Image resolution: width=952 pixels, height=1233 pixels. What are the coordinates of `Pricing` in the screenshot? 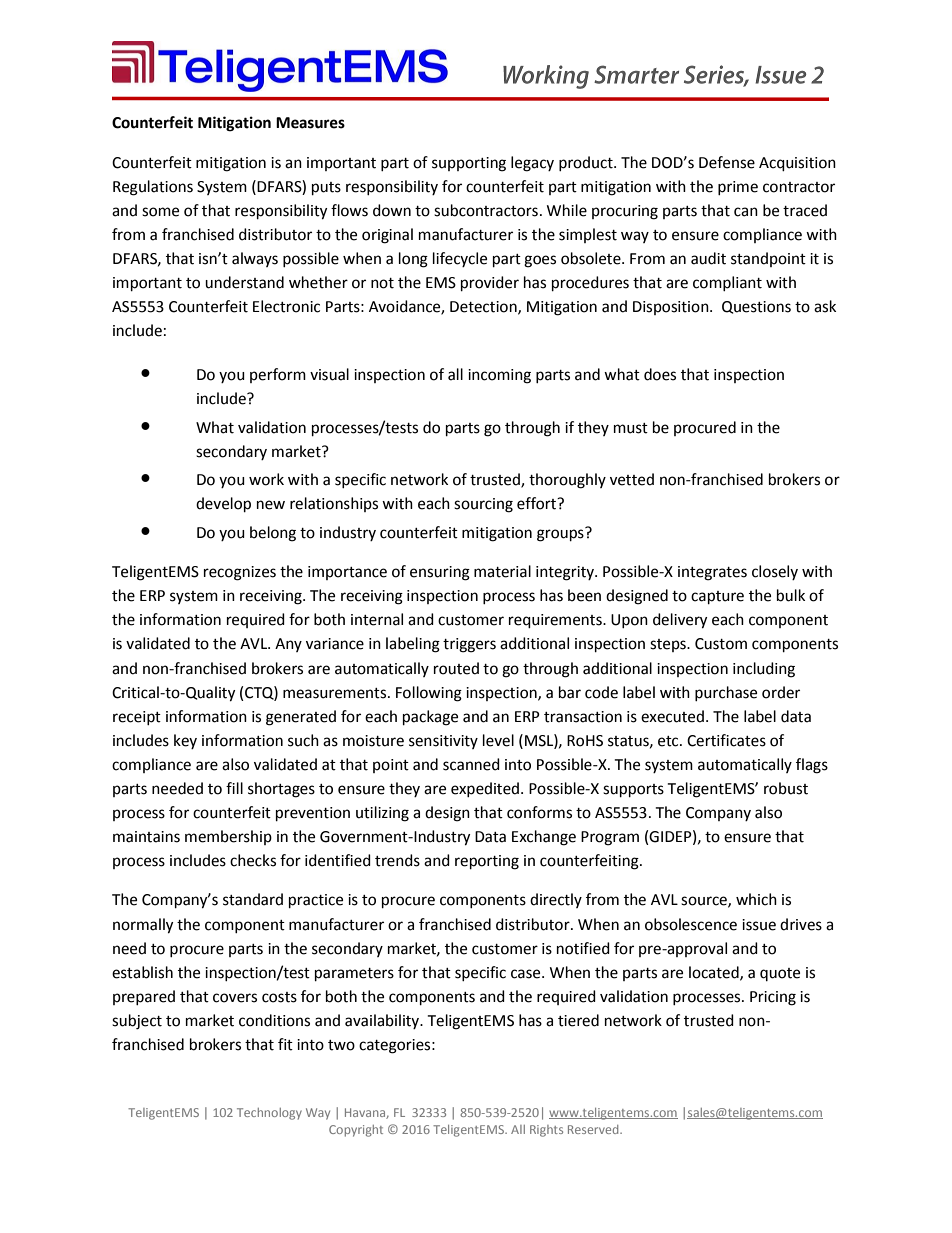 It's located at (773, 998).
